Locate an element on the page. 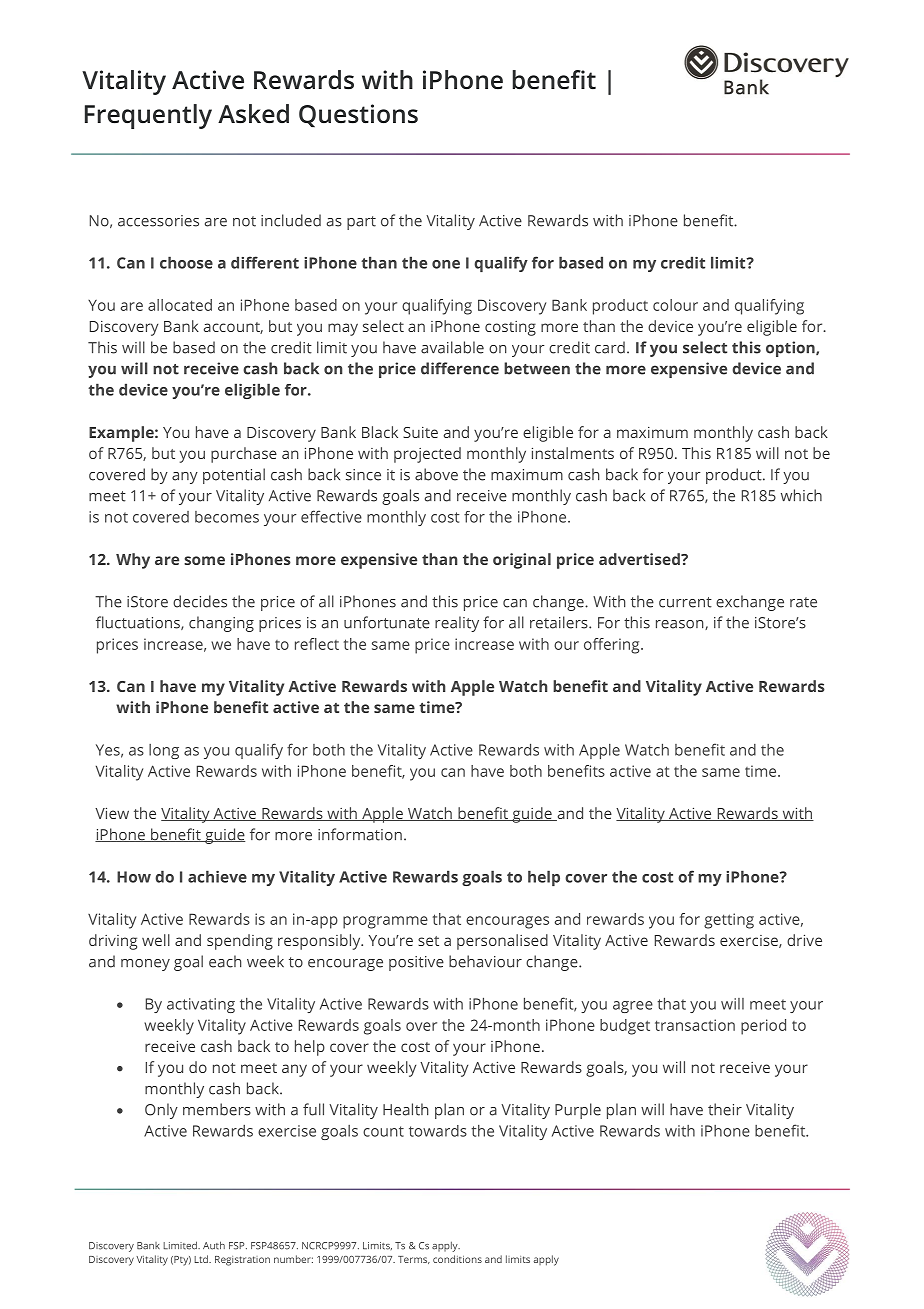  colour is located at coordinates (675, 305).
